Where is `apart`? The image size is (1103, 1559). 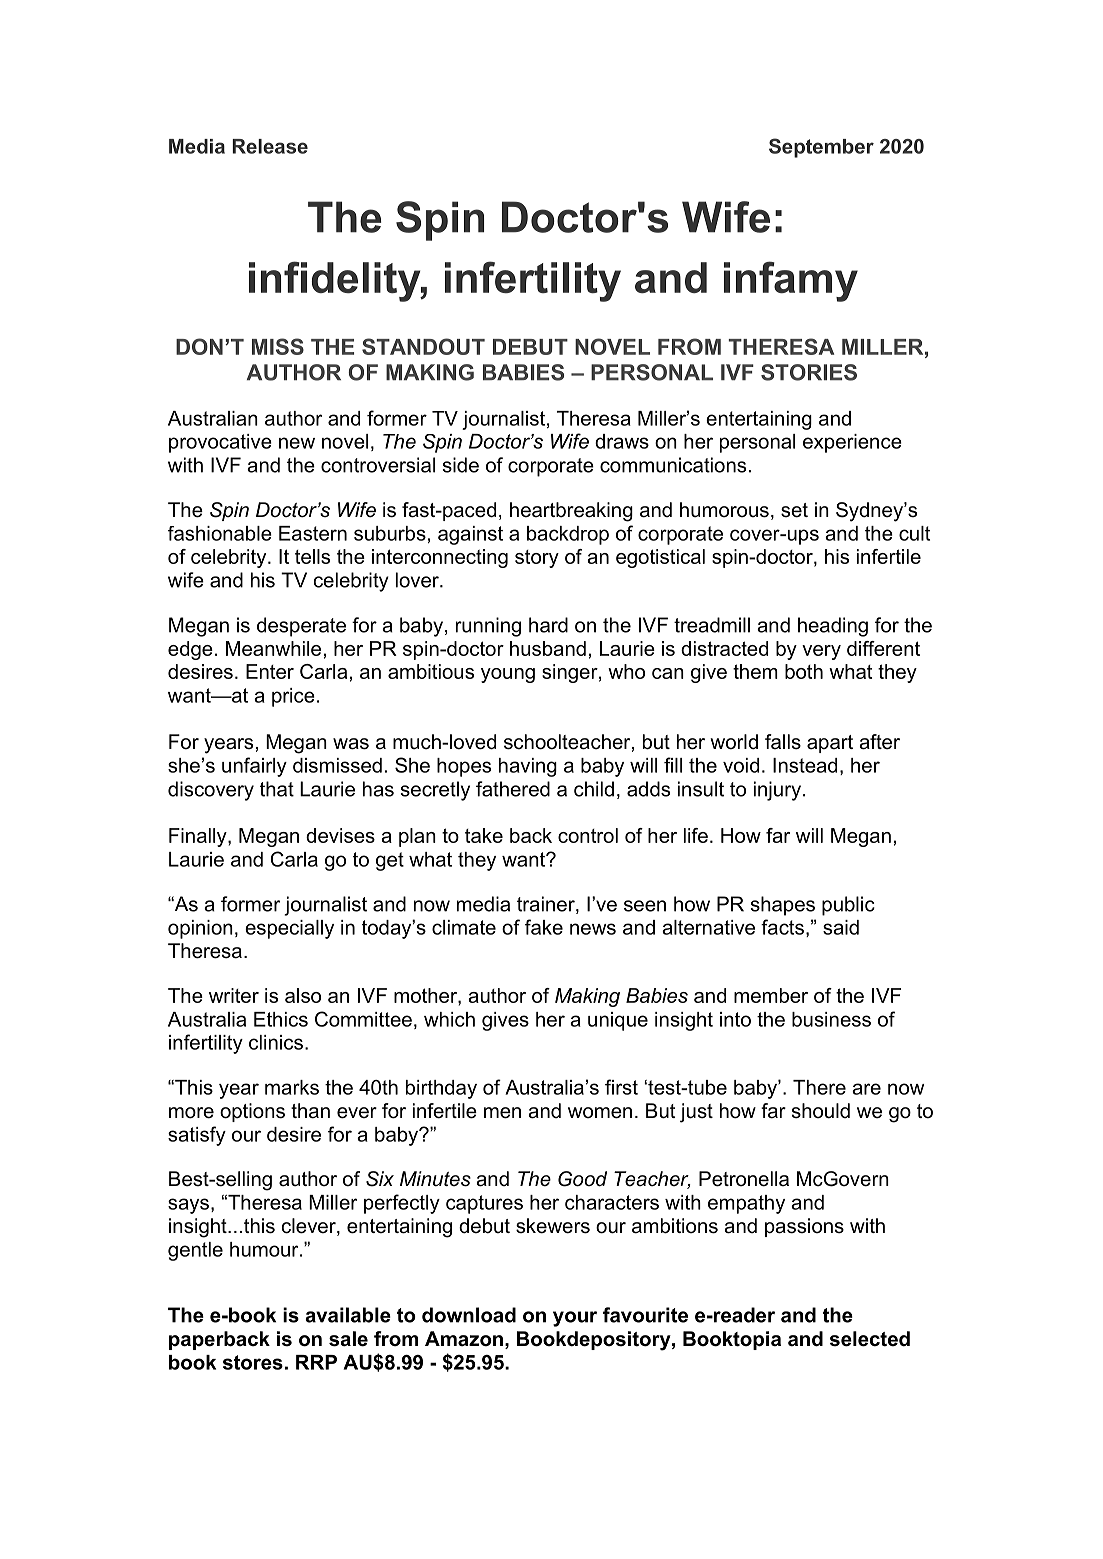 apart is located at coordinates (830, 744).
